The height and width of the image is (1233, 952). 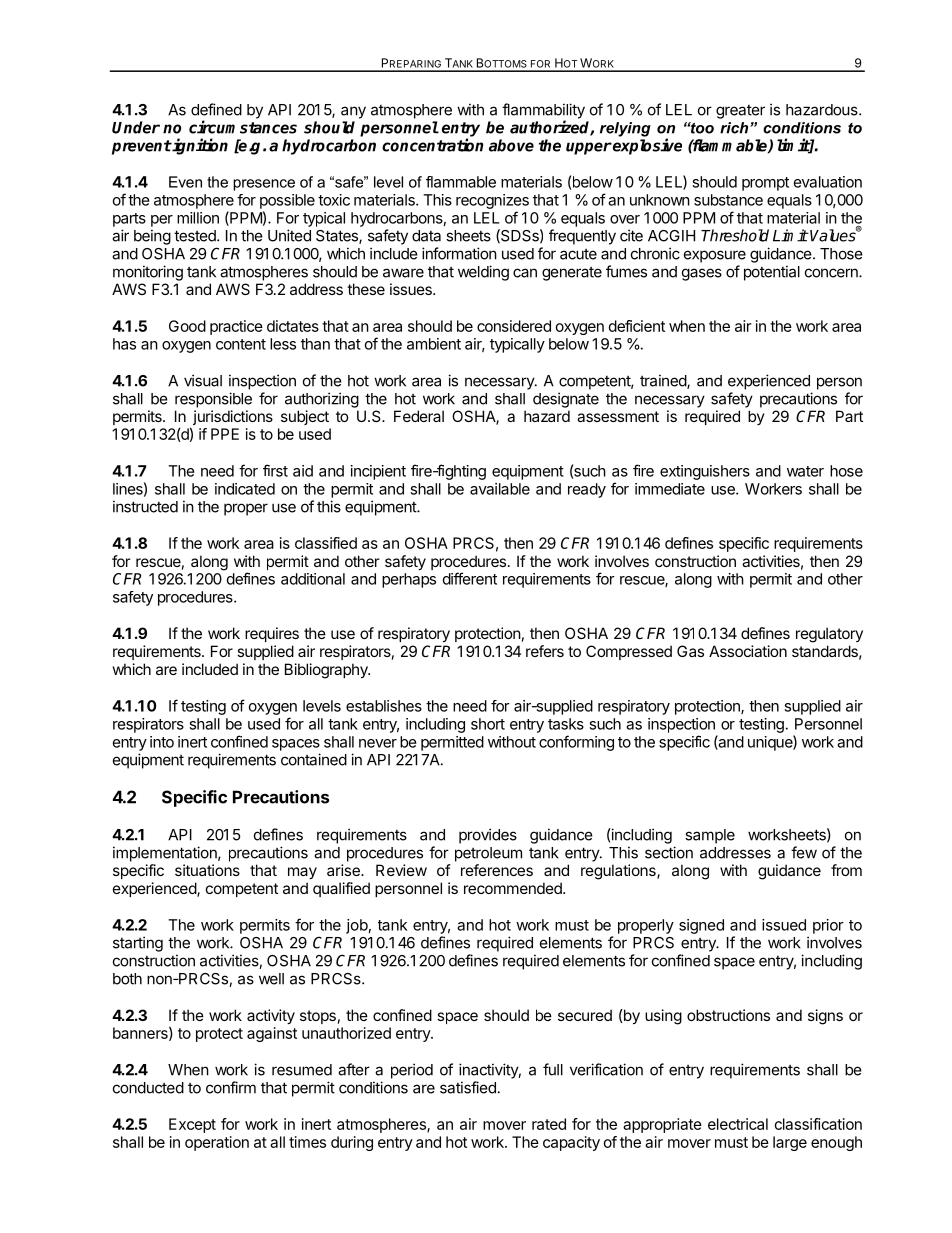 What do you see at coordinates (748, 651) in the image?
I see `Association` at bounding box center [748, 651].
